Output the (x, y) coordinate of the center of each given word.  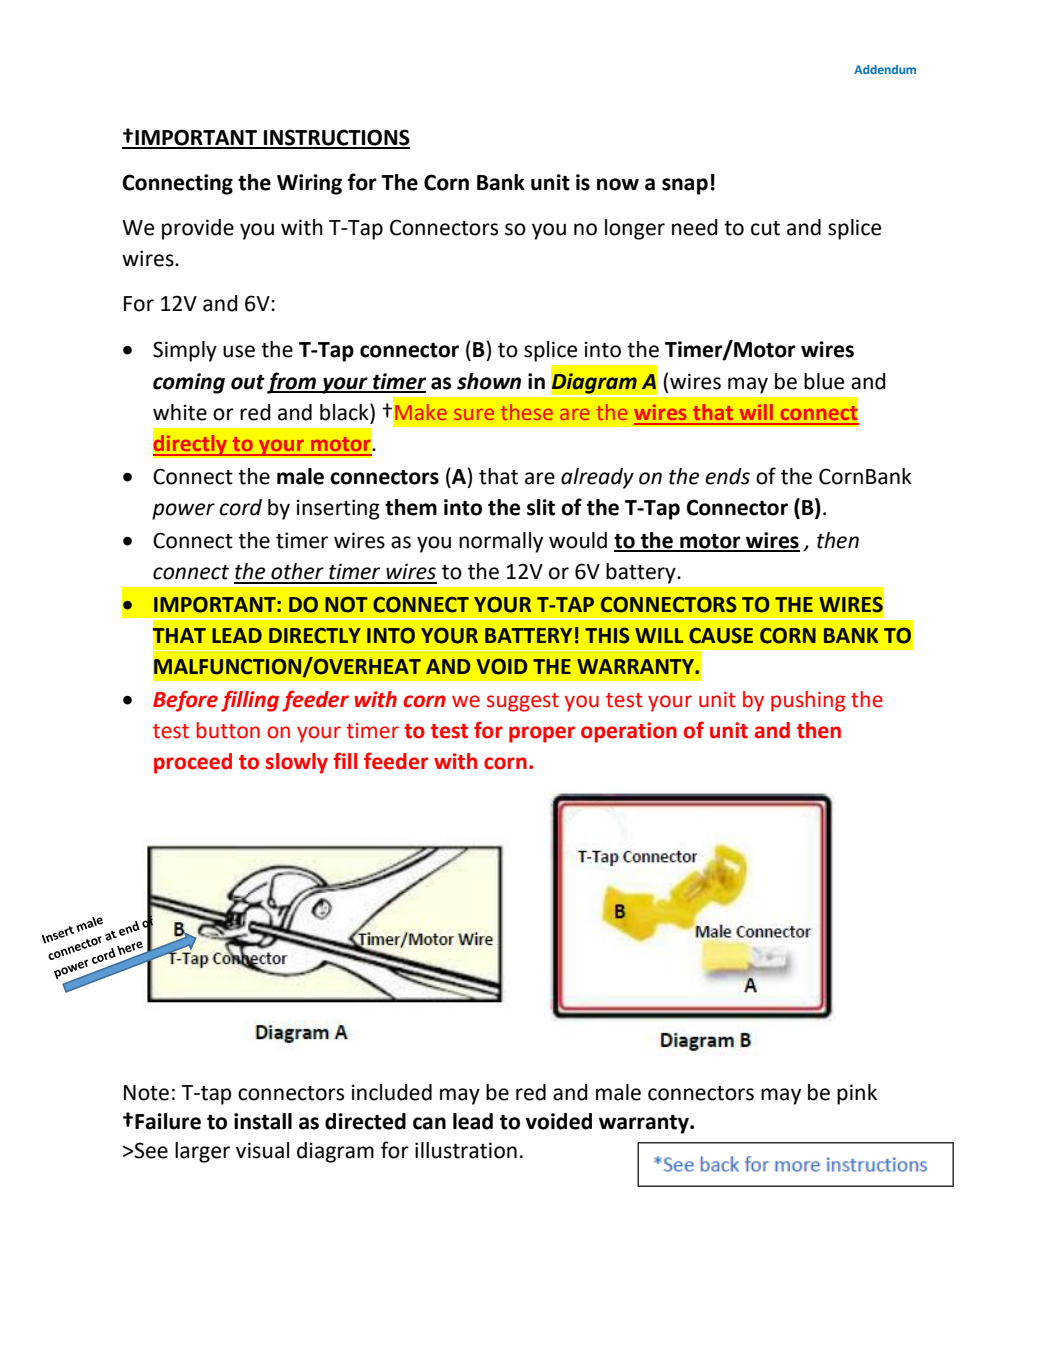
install (263, 1121)
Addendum (885, 69)
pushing (808, 701)
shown (489, 381)
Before (185, 701)
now (618, 184)
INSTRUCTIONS (336, 138)
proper (542, 734)
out (248, 382)
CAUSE (721, 636)
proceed (193, 763)
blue (824, 381)
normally (501, 542)
